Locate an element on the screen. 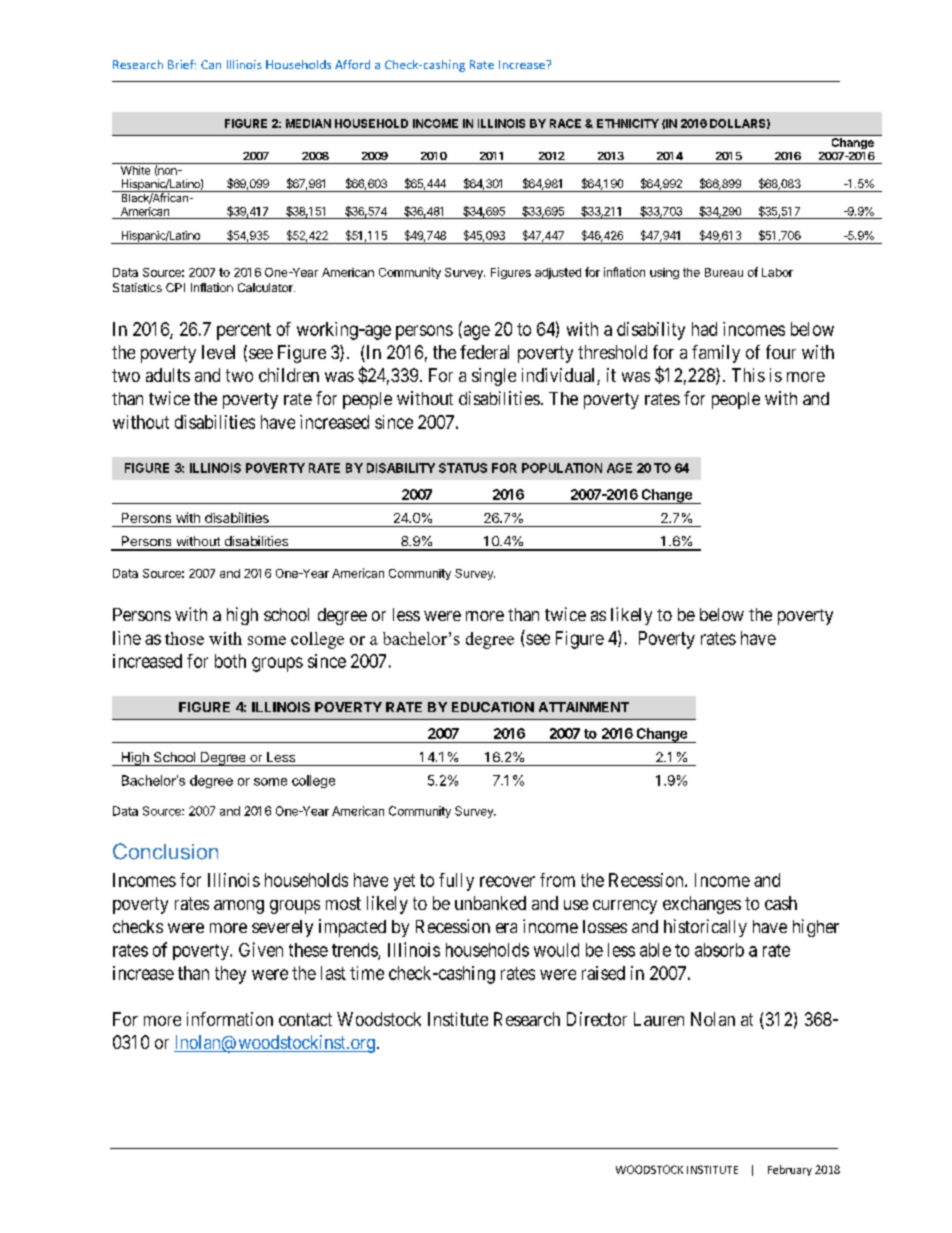  family is located at coordinates (716, 354).
